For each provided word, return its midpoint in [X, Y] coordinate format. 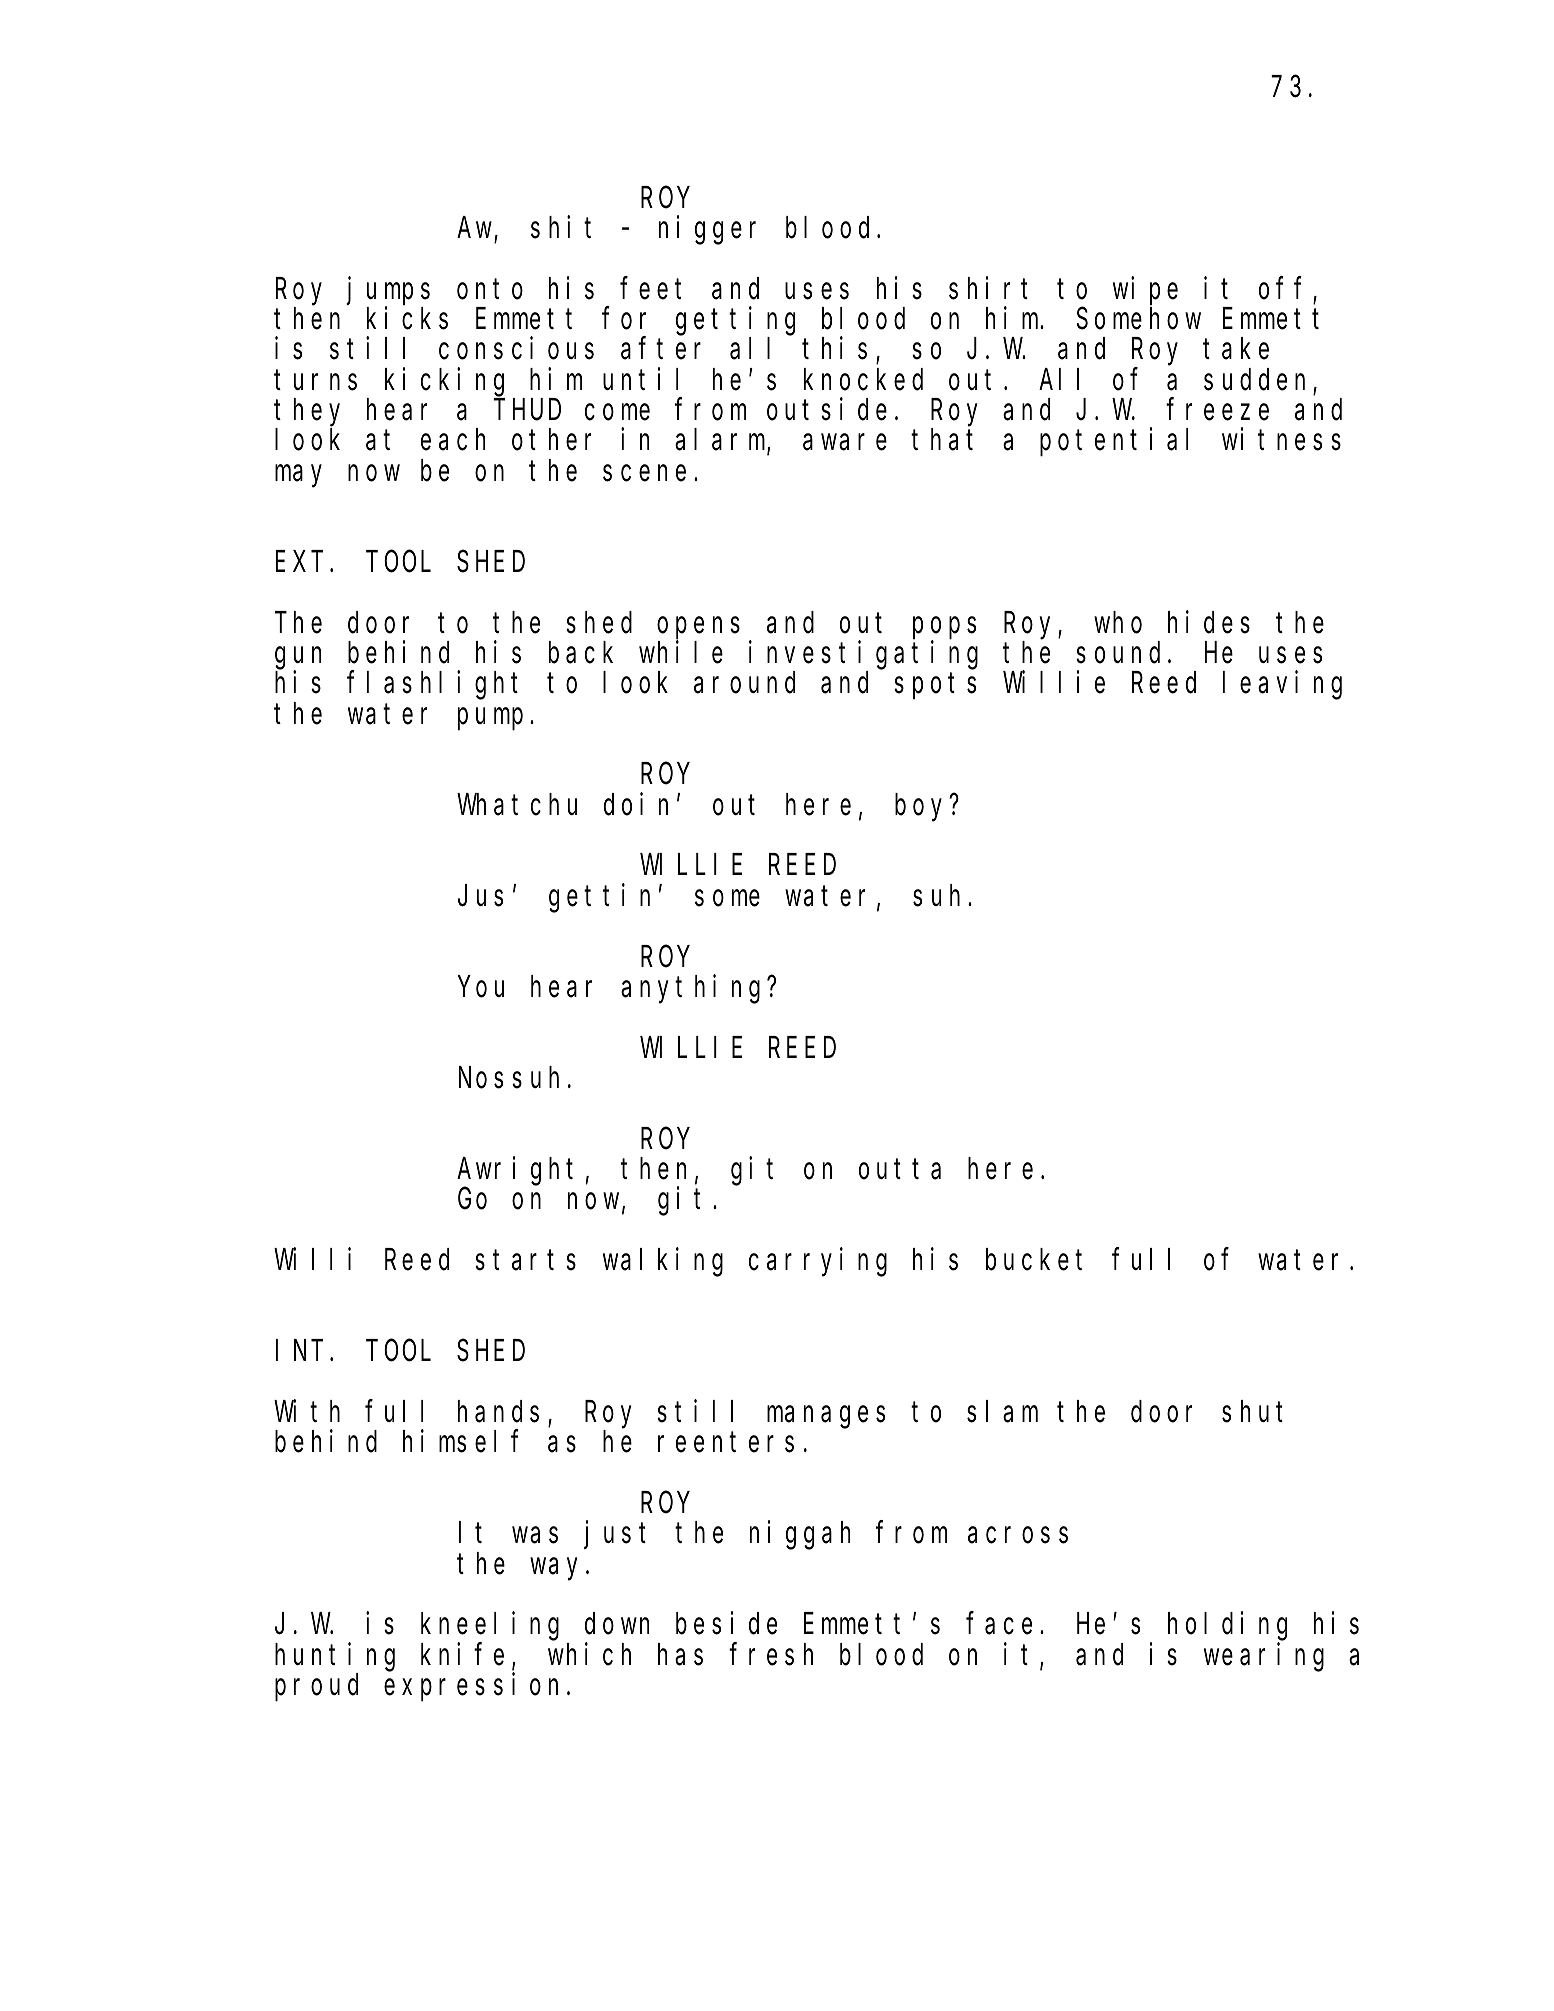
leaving [1282, 685]
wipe [1145, 291]
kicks [407, 318]
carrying [818, 1262]
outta [900, 1170]
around [744, 683]
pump [490, 719]
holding [1227, 1626]
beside [726, 1623]
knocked [863, 380]
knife [462, 1654]
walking [663, 1262]
